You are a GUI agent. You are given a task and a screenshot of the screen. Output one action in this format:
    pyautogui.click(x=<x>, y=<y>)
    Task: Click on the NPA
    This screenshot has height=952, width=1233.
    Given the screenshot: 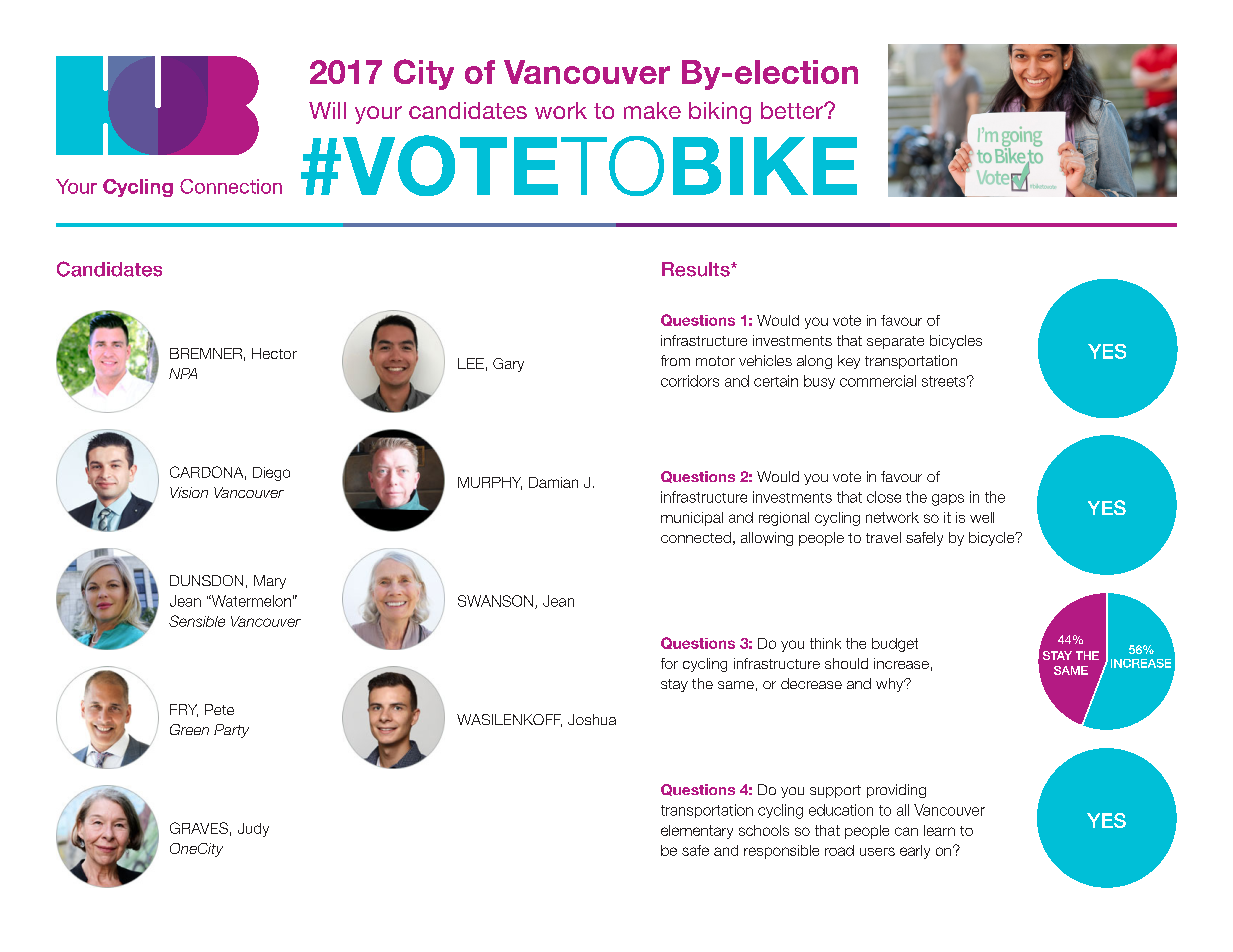 What is the action you would take?
    pyautogui.click(x=183, y=373)
